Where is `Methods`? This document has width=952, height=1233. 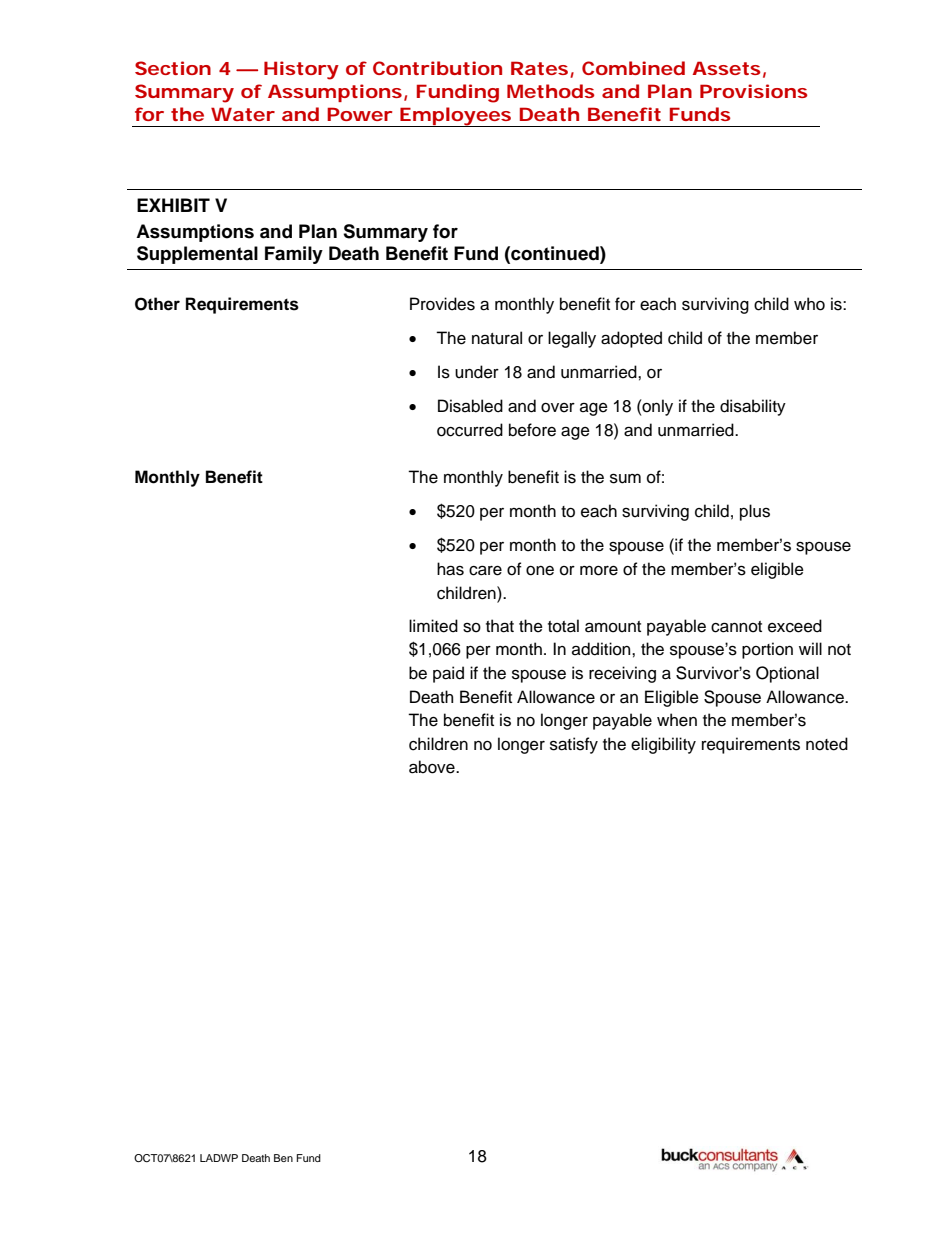 Methods is located at coordinates (551, 91).
